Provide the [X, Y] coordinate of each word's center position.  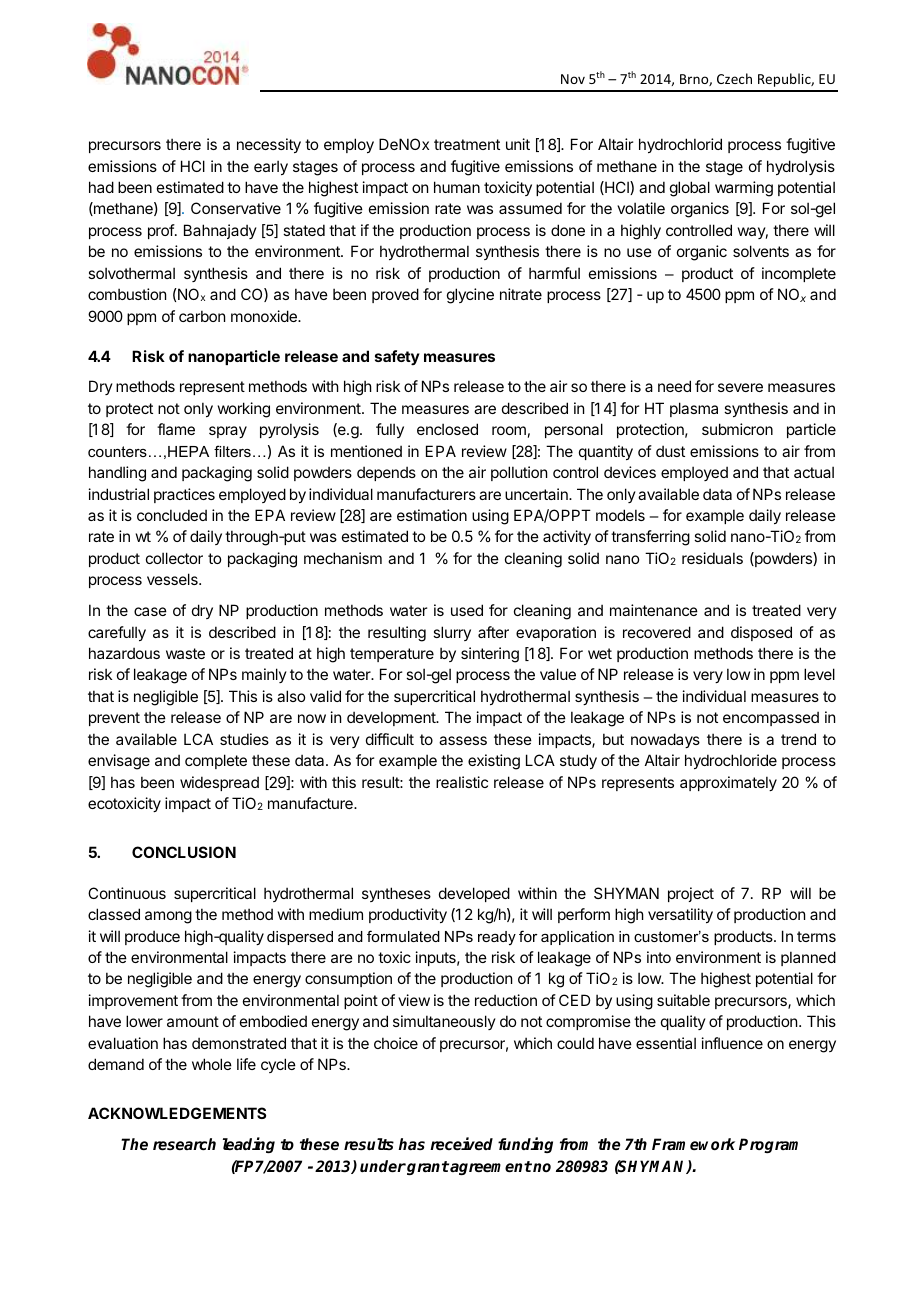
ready [497, 938]
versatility [680, 915]
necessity [269, 145]
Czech [734, 78]
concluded [172, 515]
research [184, 1144]
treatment [467, 144]
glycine [470, 296]
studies [244, 739]
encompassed [771, 718]
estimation [432, 515]
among [168, 917]
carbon [202, 316]
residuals [712, 558]
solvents [761, 251]
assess [463, 740]
